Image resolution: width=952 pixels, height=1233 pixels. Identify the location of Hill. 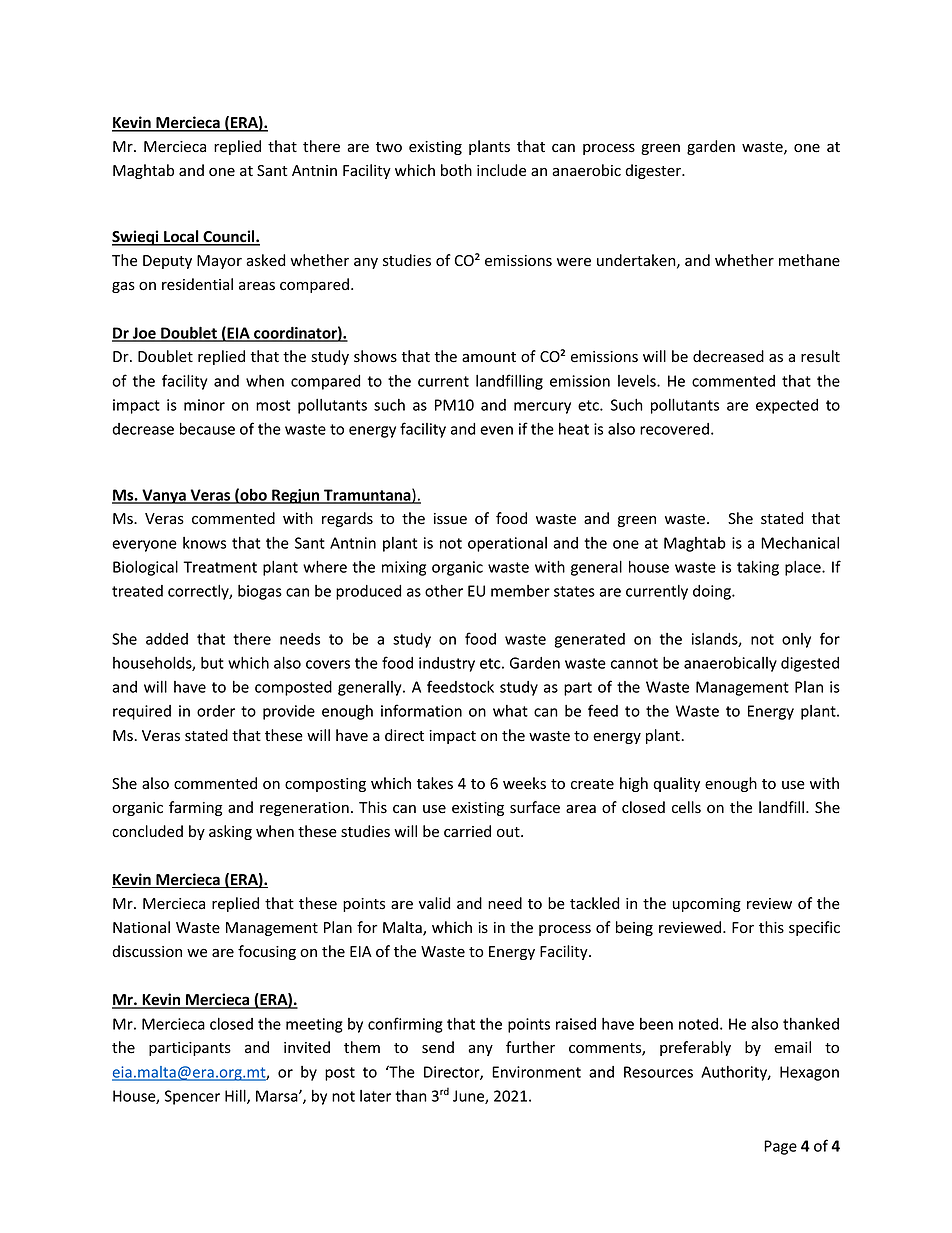
(236, 1096).
